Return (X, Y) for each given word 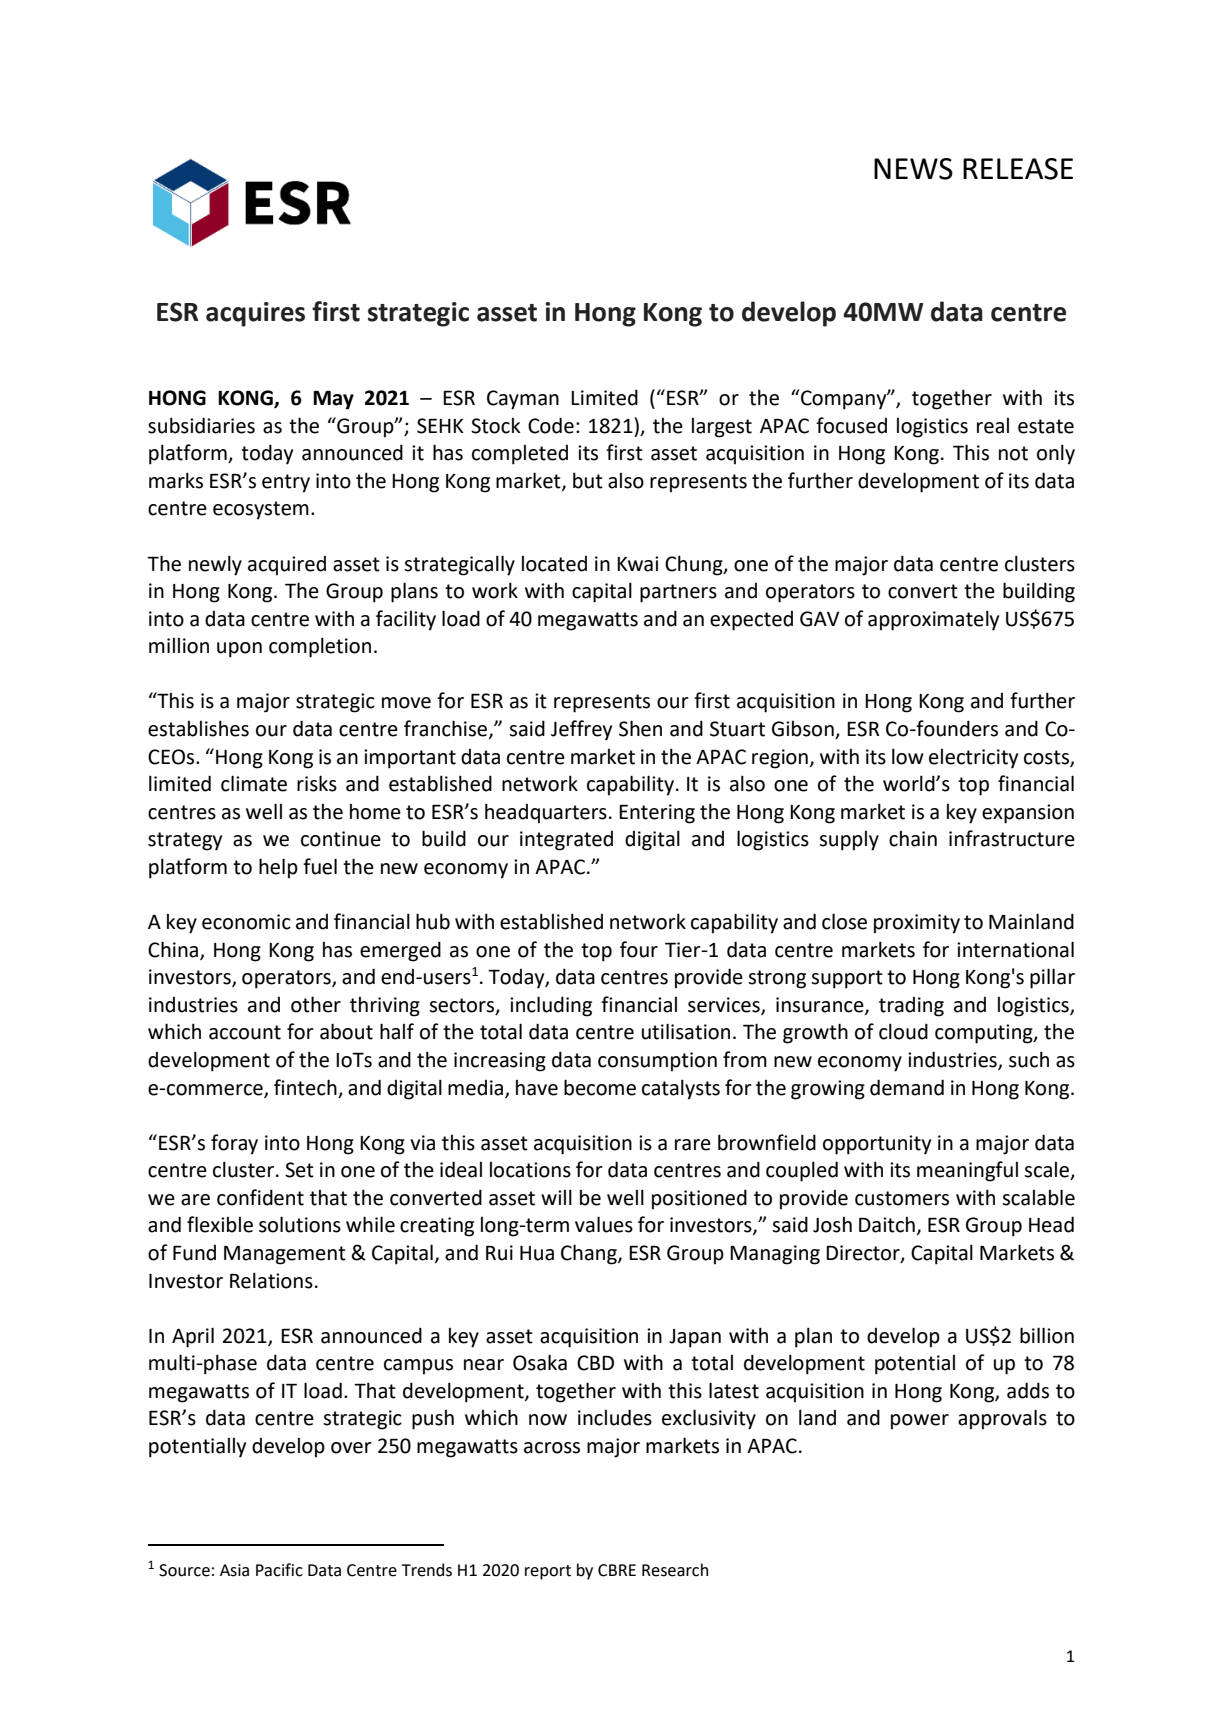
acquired (287, 566)
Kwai (637, 564)
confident (260, 1197)
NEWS (913, 169)
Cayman (523, 400)
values (604, 1224)
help (278, 868)
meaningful (967, 1171)
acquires (255, 314)
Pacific (279, 1570)
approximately (933, 620)
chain (913, 839)
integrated (566, 841)
